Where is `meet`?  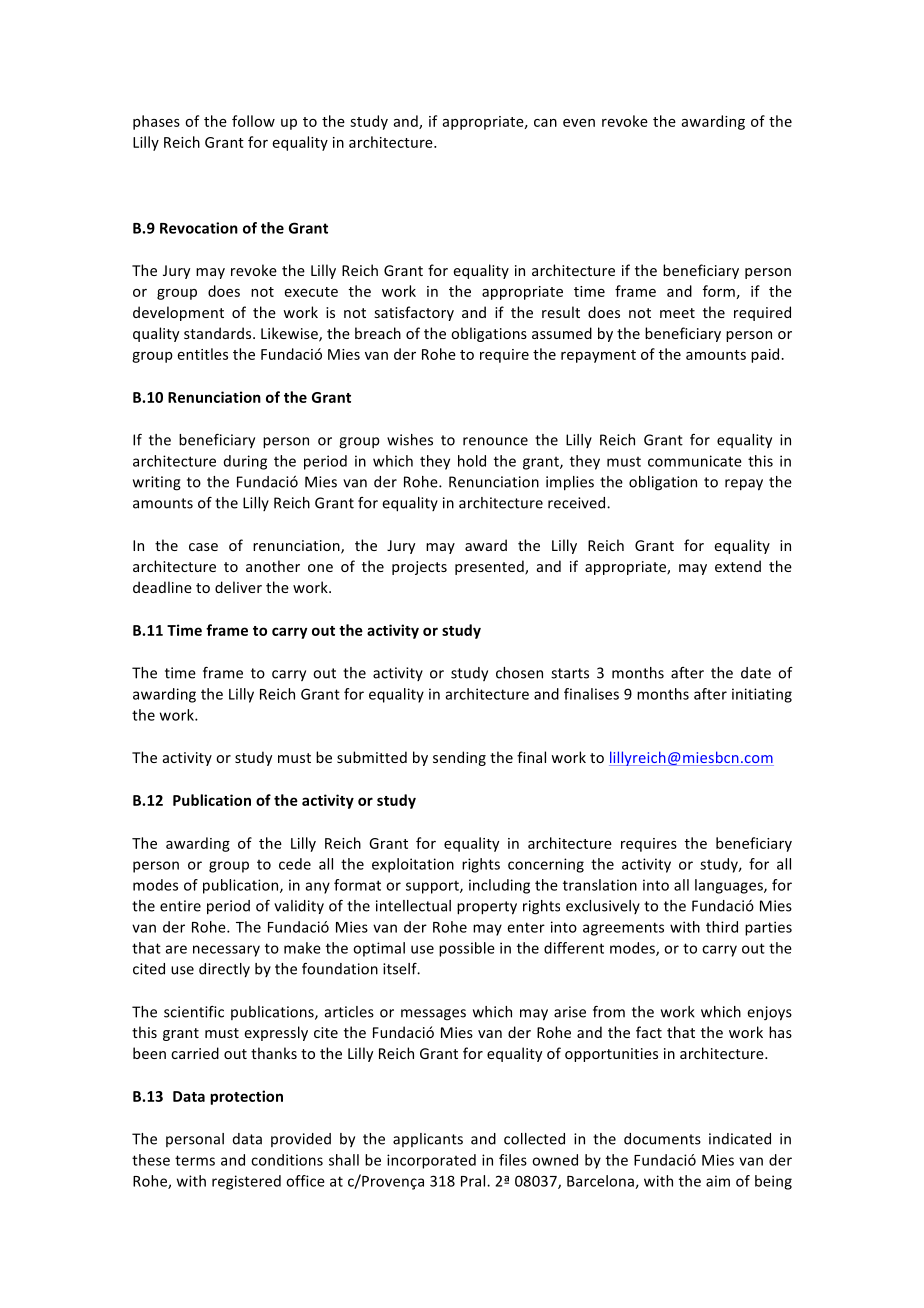 meet is located at coordinates (677, 313).
